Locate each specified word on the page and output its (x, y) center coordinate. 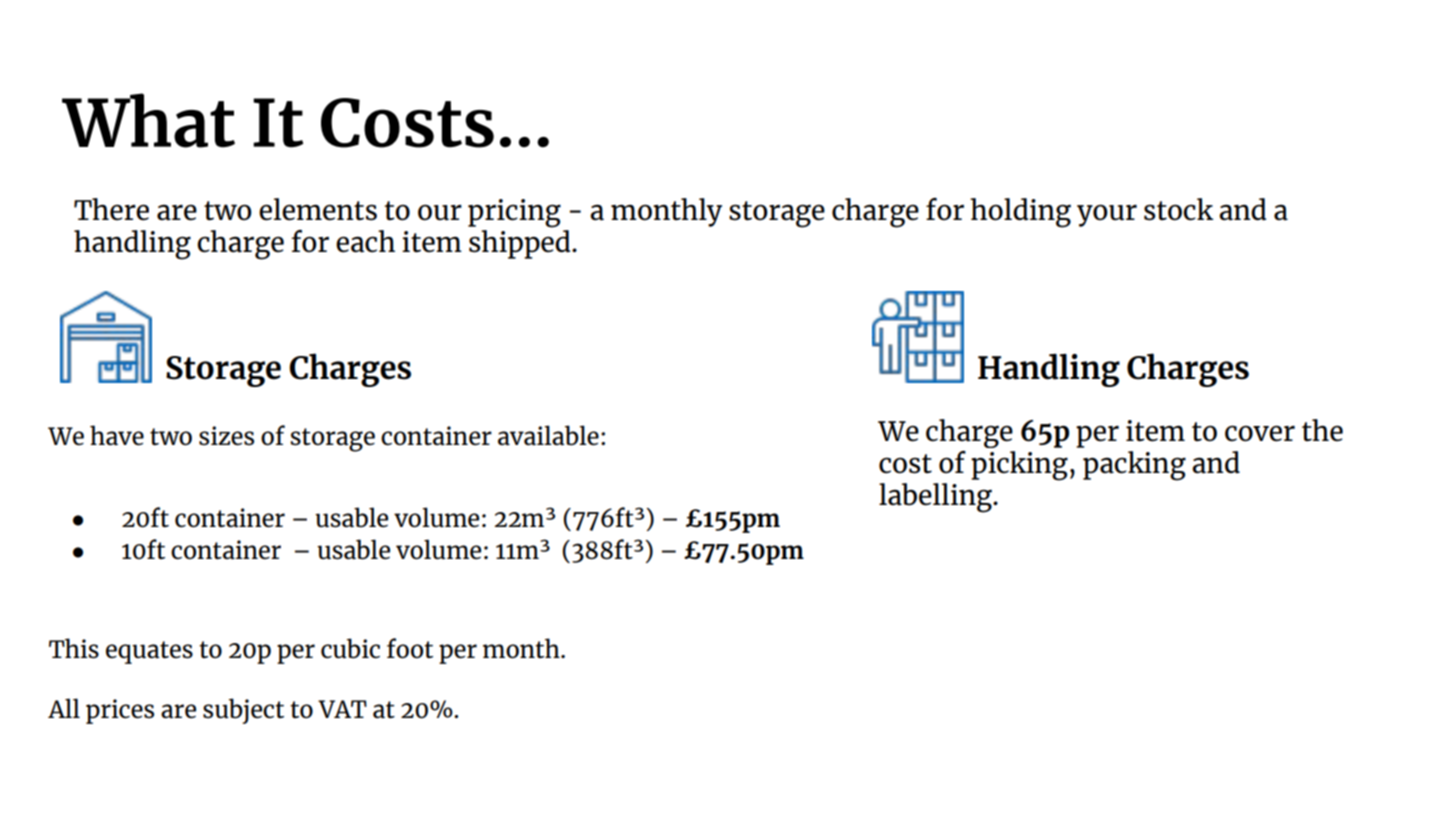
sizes (226, 435)
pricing (514, 213)
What (148, 120)
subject (243, 711)
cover (1260, 433)
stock (1178, 209)
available (548, 435)
